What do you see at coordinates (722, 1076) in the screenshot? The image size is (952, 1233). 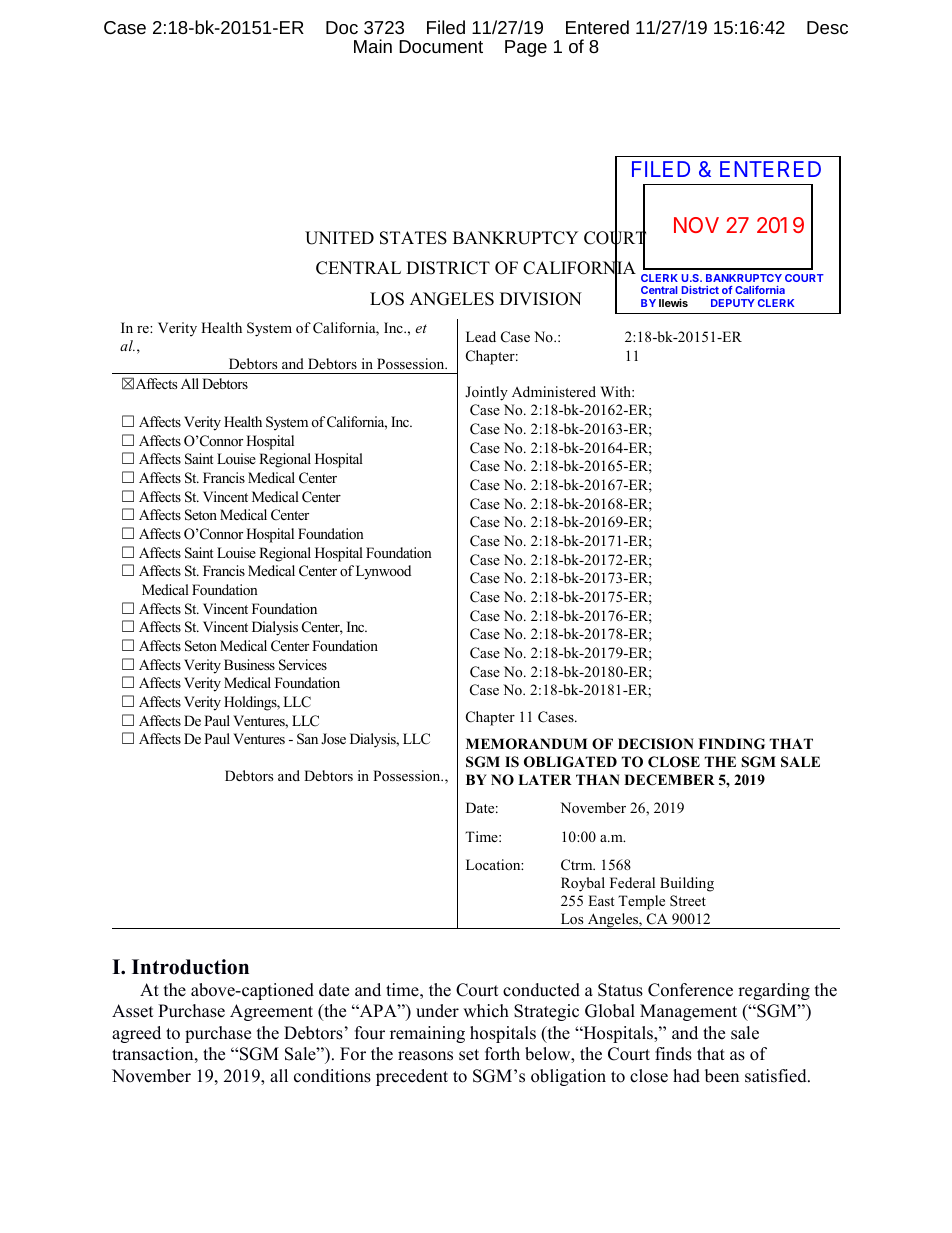 I see `been` at bounding box center [722, 1076].
